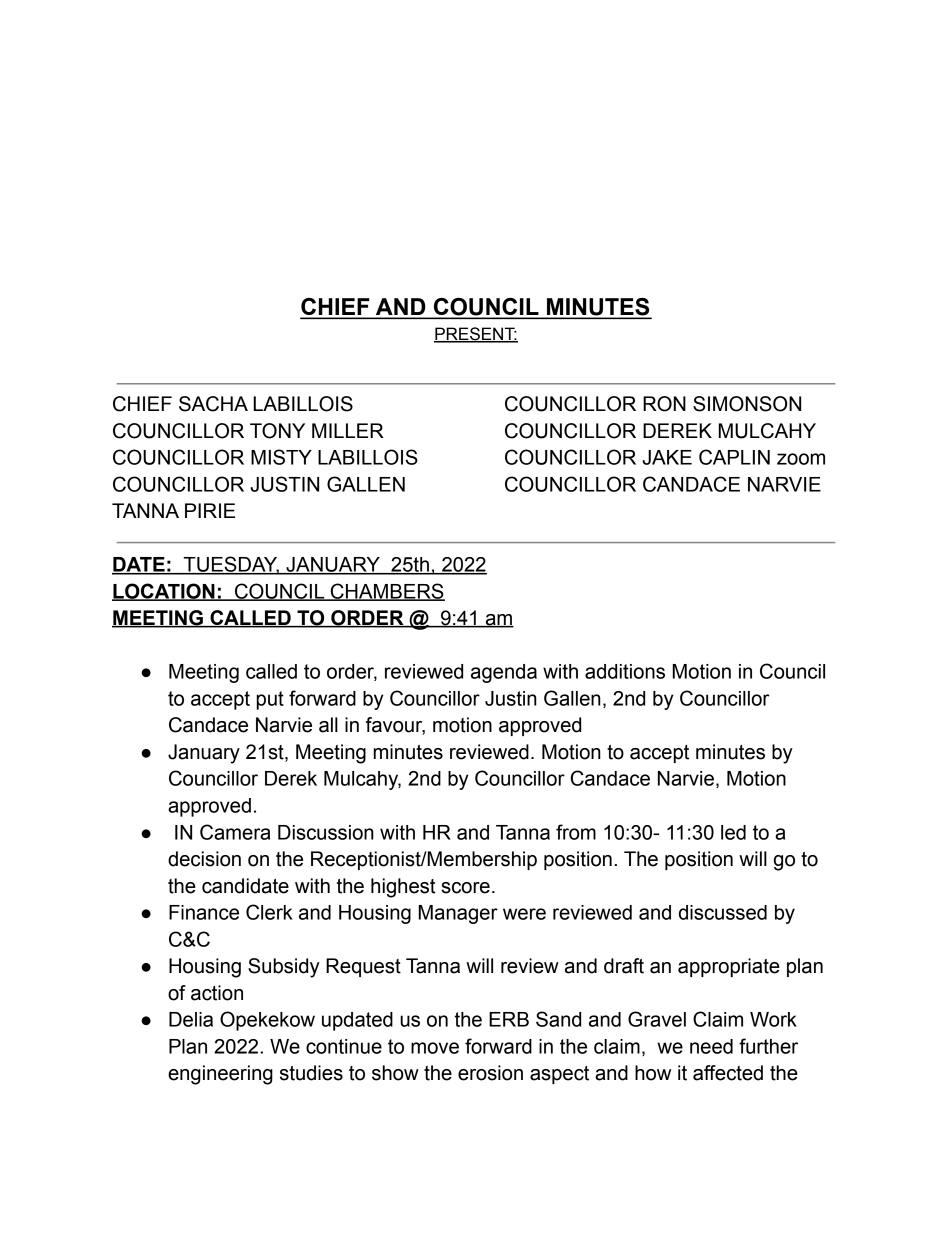  What do you see at coordinates (504, 673) in the screenshot?
I see `agenda` at bounding box center [504, 673].
